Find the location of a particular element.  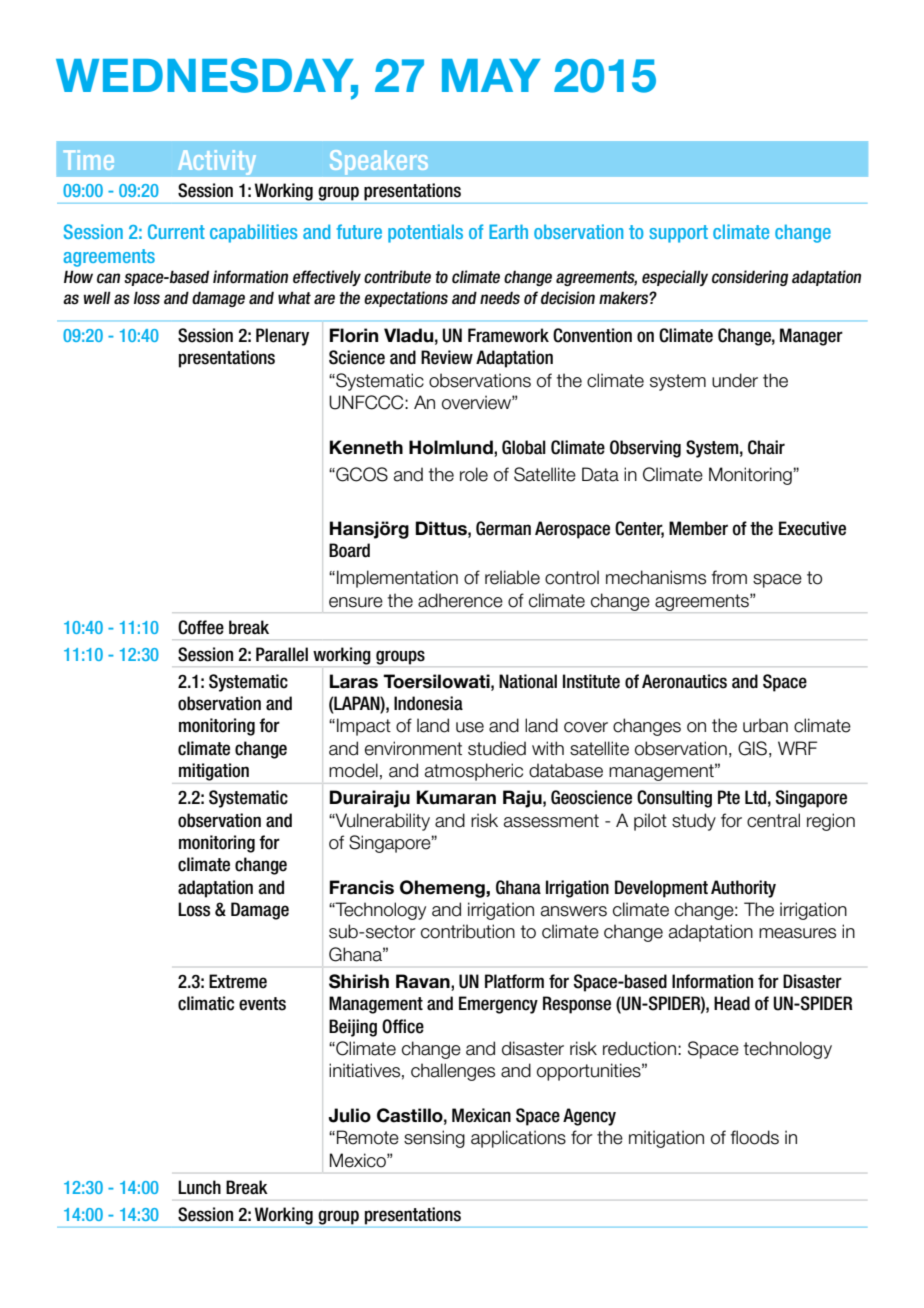

sensing is located at coordinates (434, 1139).
